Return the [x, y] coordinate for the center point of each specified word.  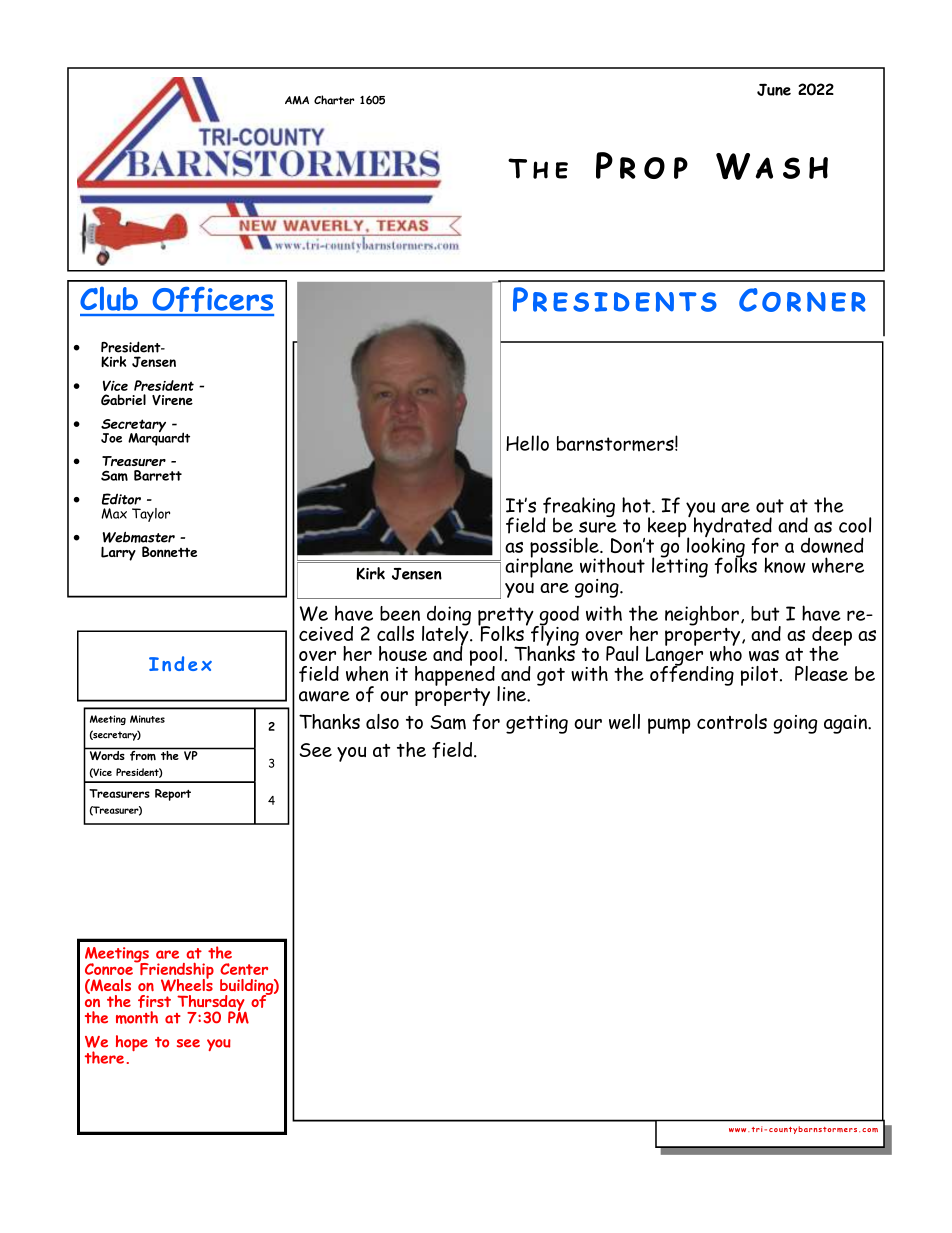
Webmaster [138, 537]
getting [537, 724]
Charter [334, 100]
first [154, 1001]
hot [637, 505]
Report [173, 795]
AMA [297, 100]
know [784, 565]
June [774, 89]
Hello [527, 443]
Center [244, 969]
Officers [212, 301]
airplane [539, 566]
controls [732, 721]
